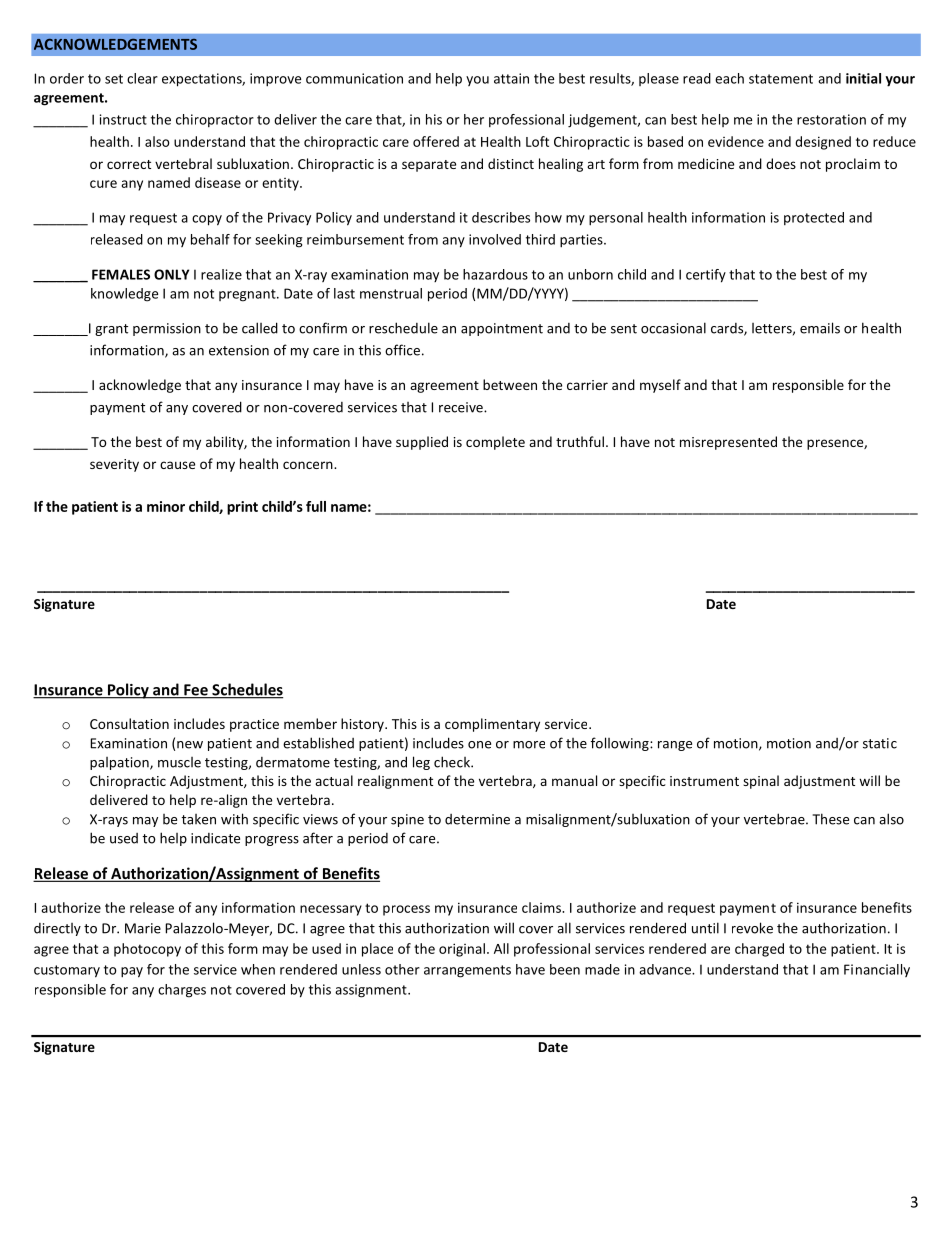  What do you see at coordinates (511, 78) in the image?
I see `attain` at bounding box center [511, 78].
